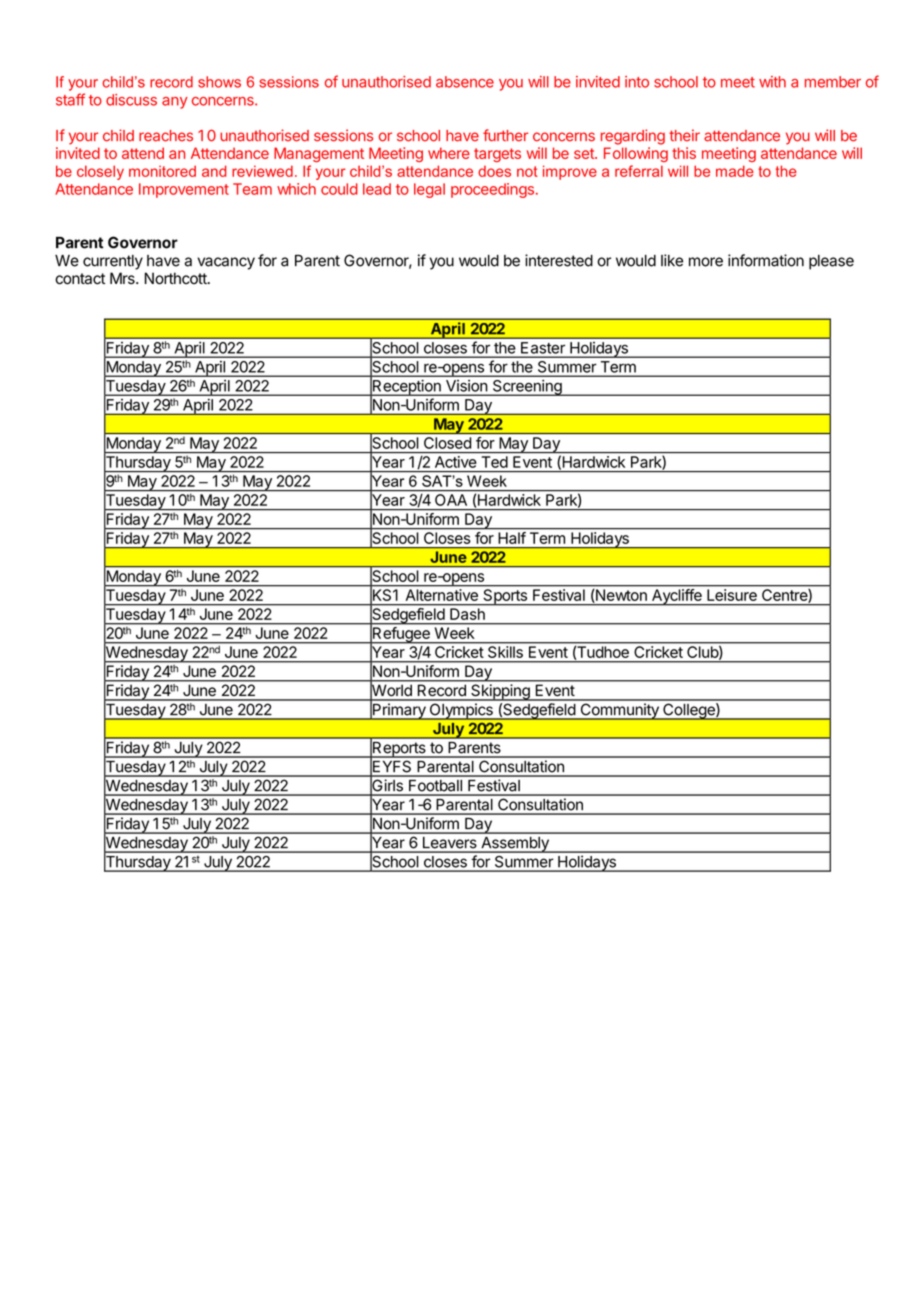 This screenshot has width=924, height=1308. What do you see at coordinates (772, 82) in the screenshot?
I see `with` at bounding box center [772, 82].
